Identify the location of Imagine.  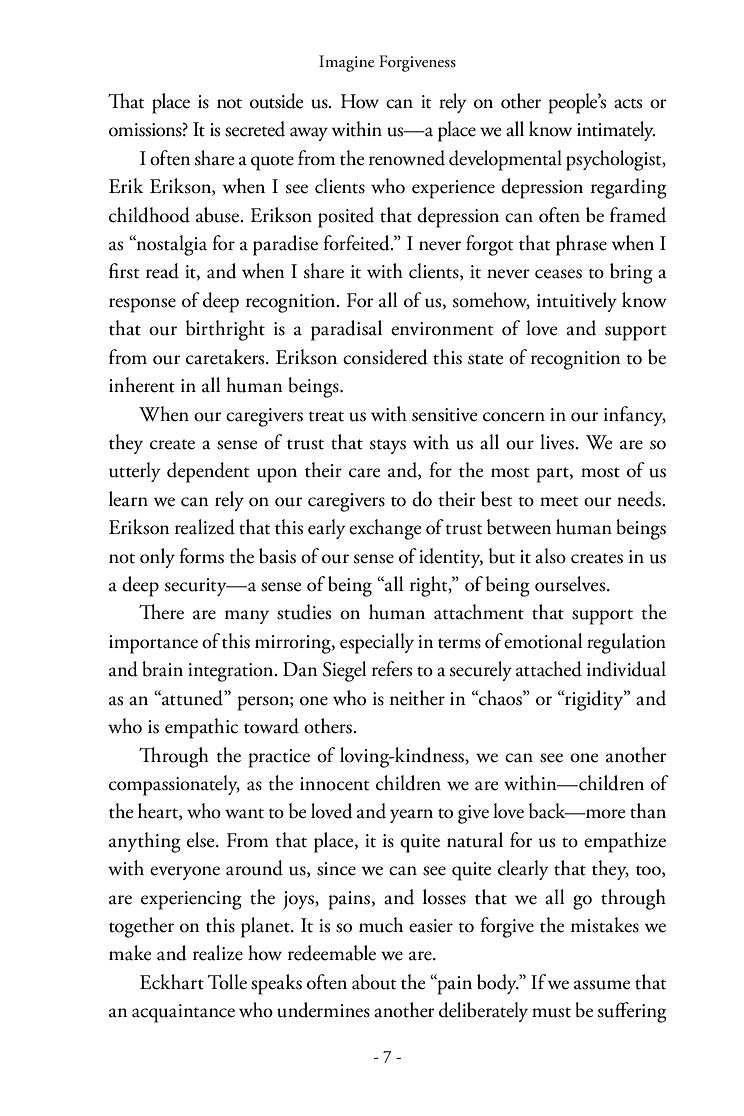
(347, 63).
